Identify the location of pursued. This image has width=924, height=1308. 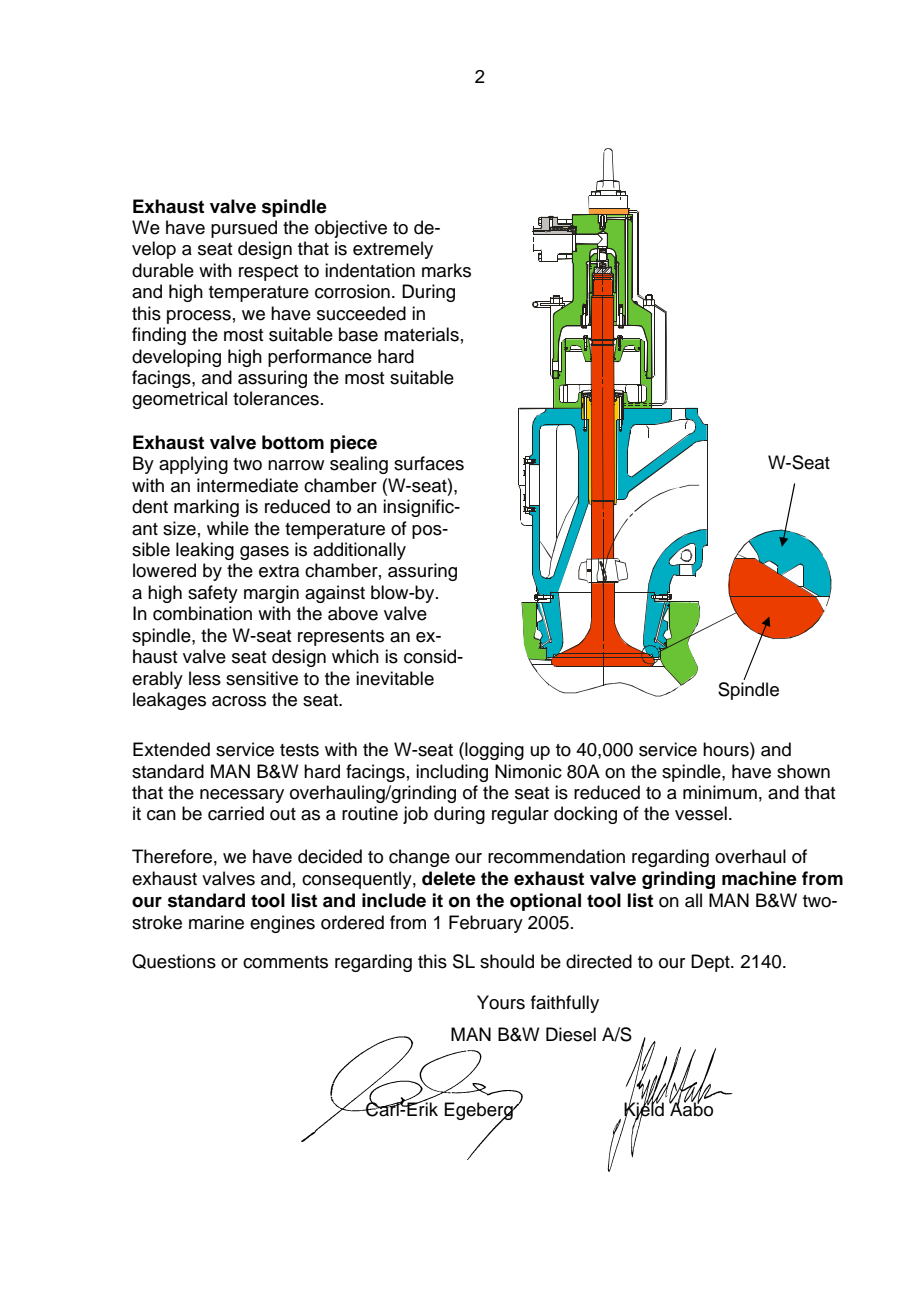
(244, 229).
